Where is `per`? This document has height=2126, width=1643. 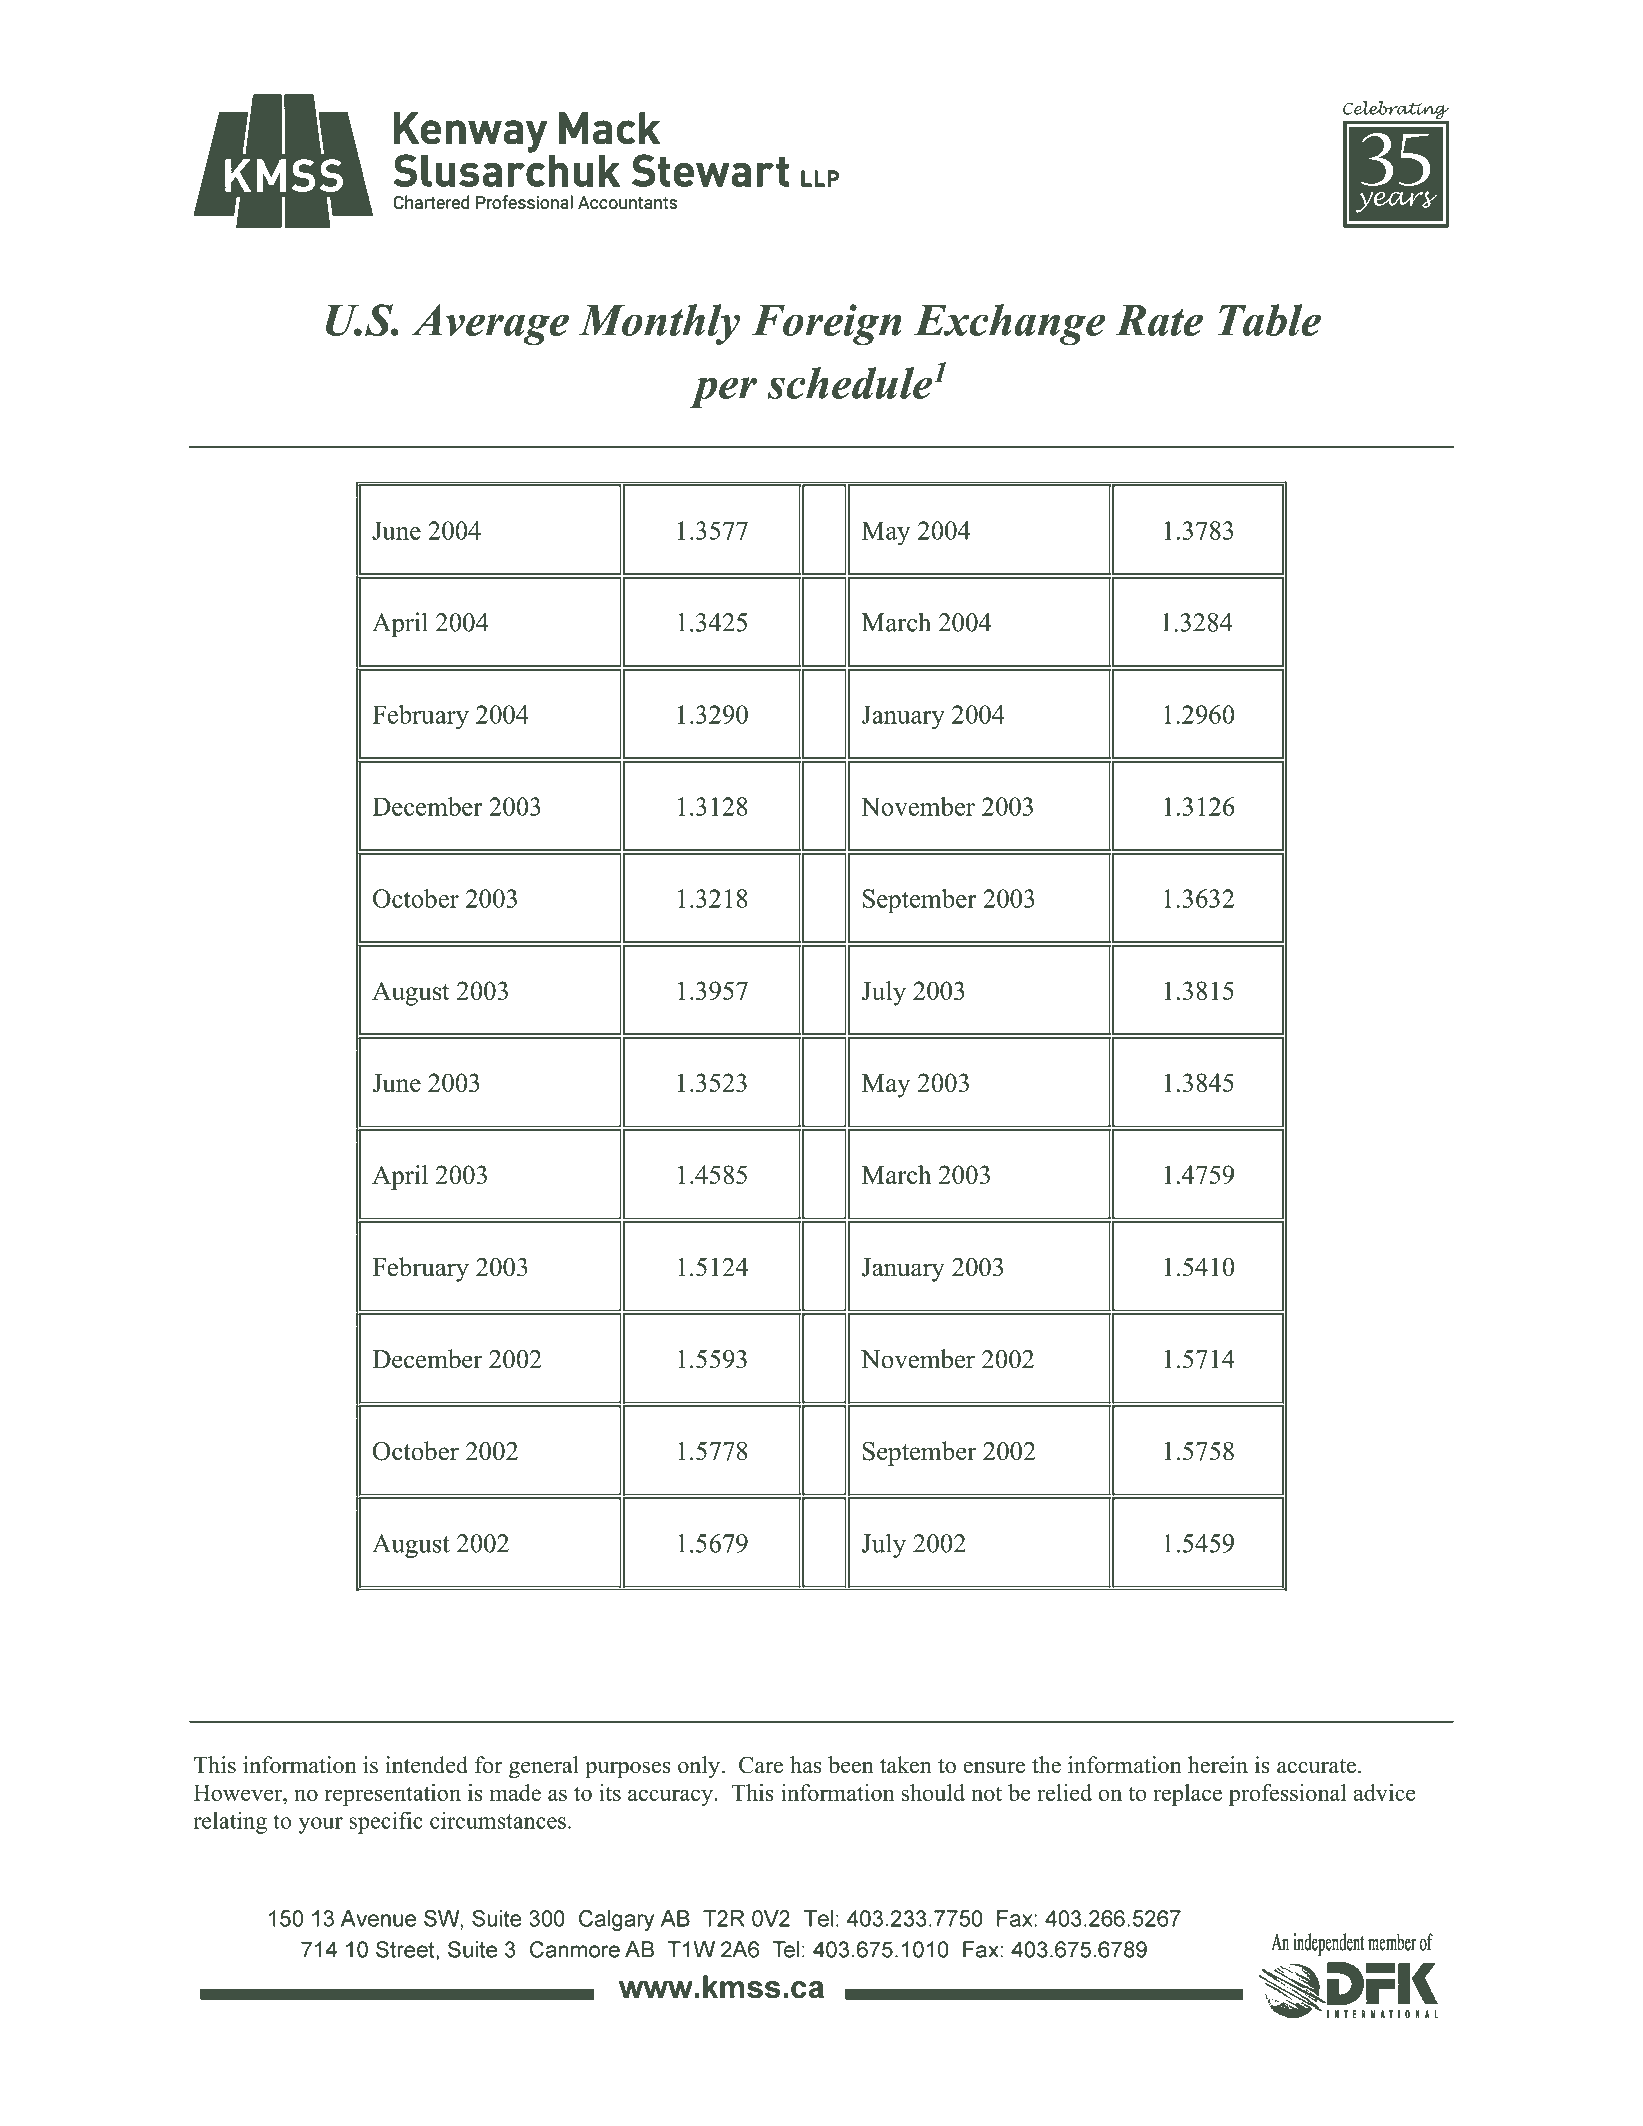 per is located at coordinates (723, 392).
